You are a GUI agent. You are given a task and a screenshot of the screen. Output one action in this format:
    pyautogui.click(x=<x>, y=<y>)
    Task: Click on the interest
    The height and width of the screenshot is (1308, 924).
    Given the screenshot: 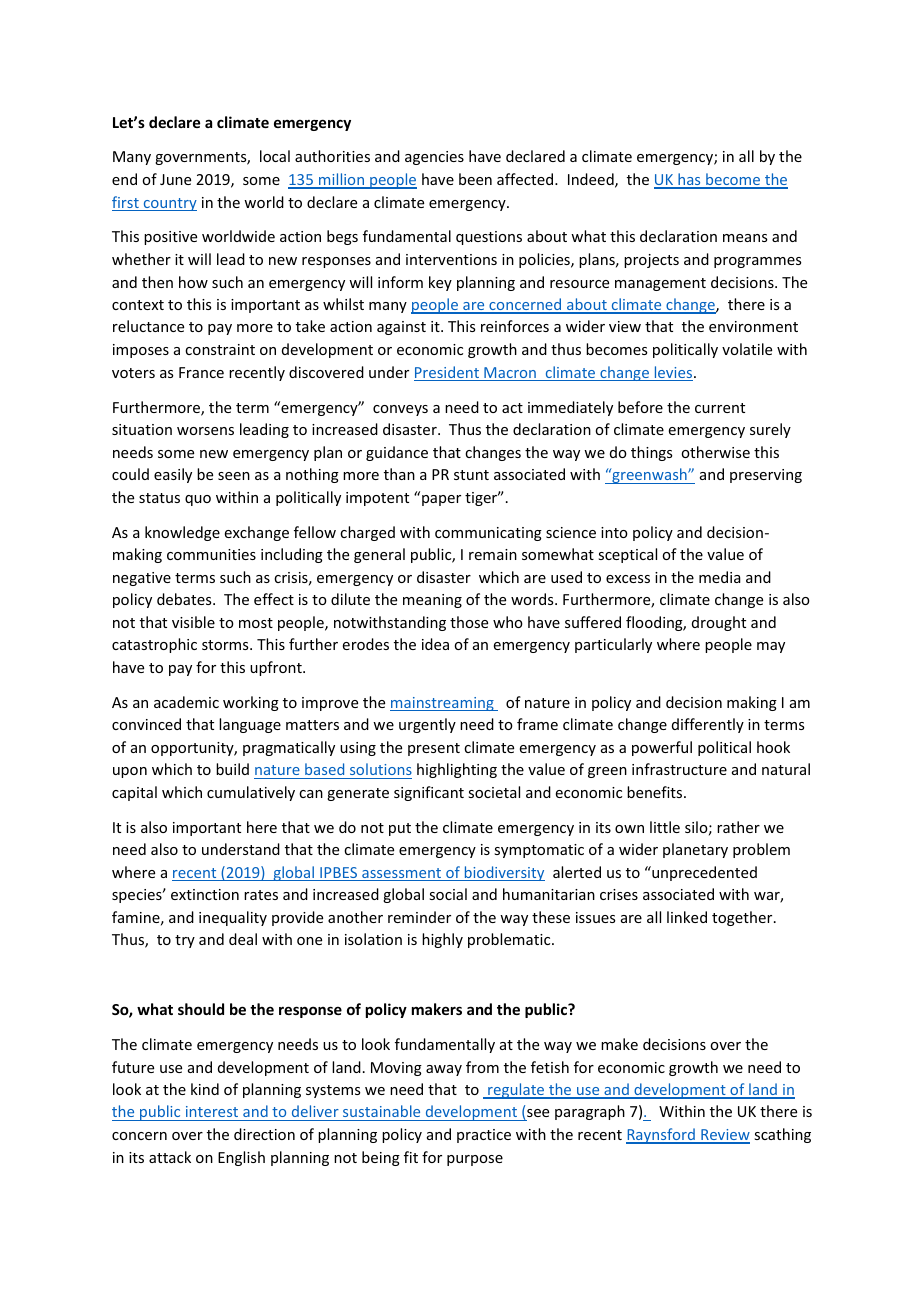 What is the action you would take?
    pyautogui.click(x=212, y=1113)
